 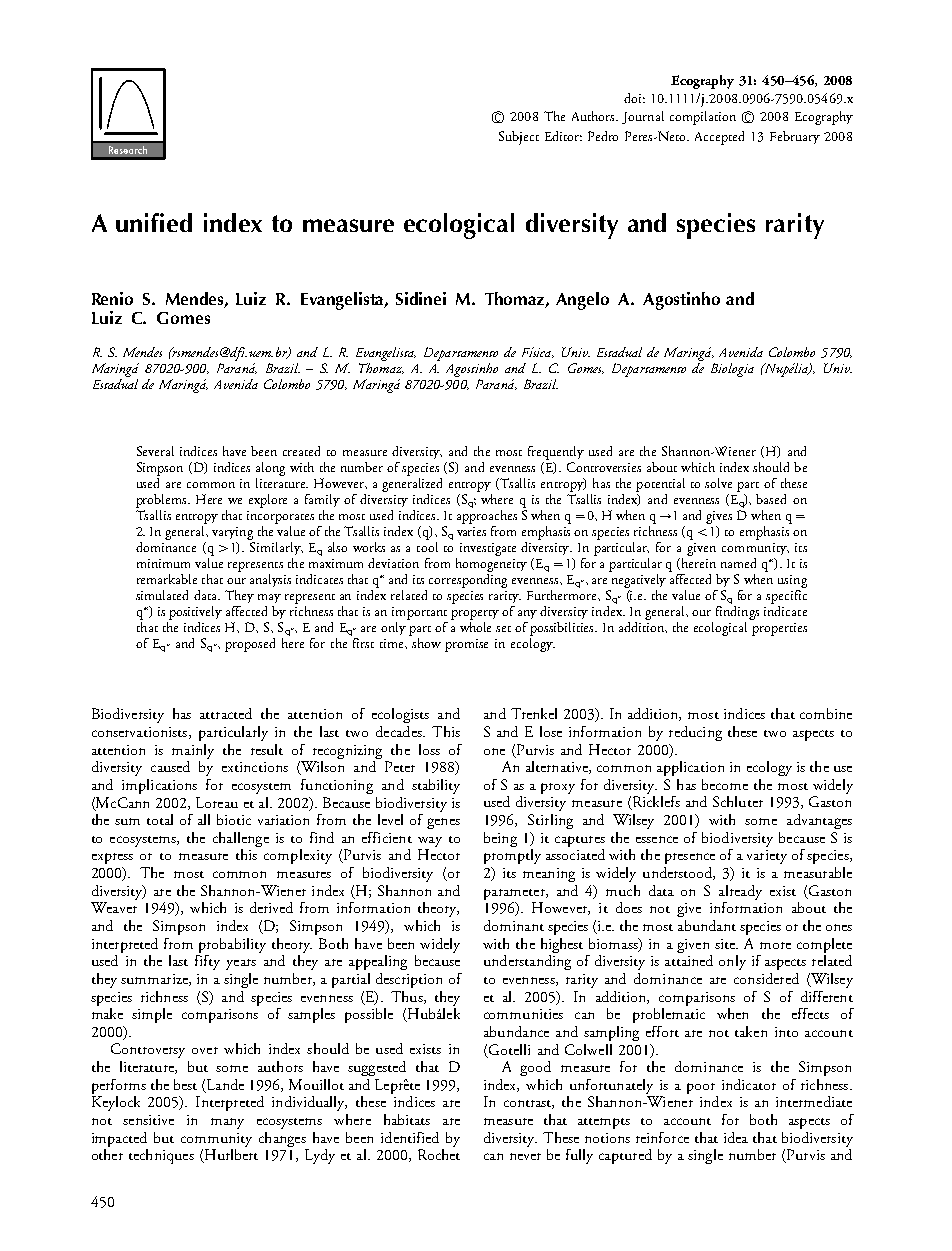 I want to click on positively, so click(x=195, y=613).
